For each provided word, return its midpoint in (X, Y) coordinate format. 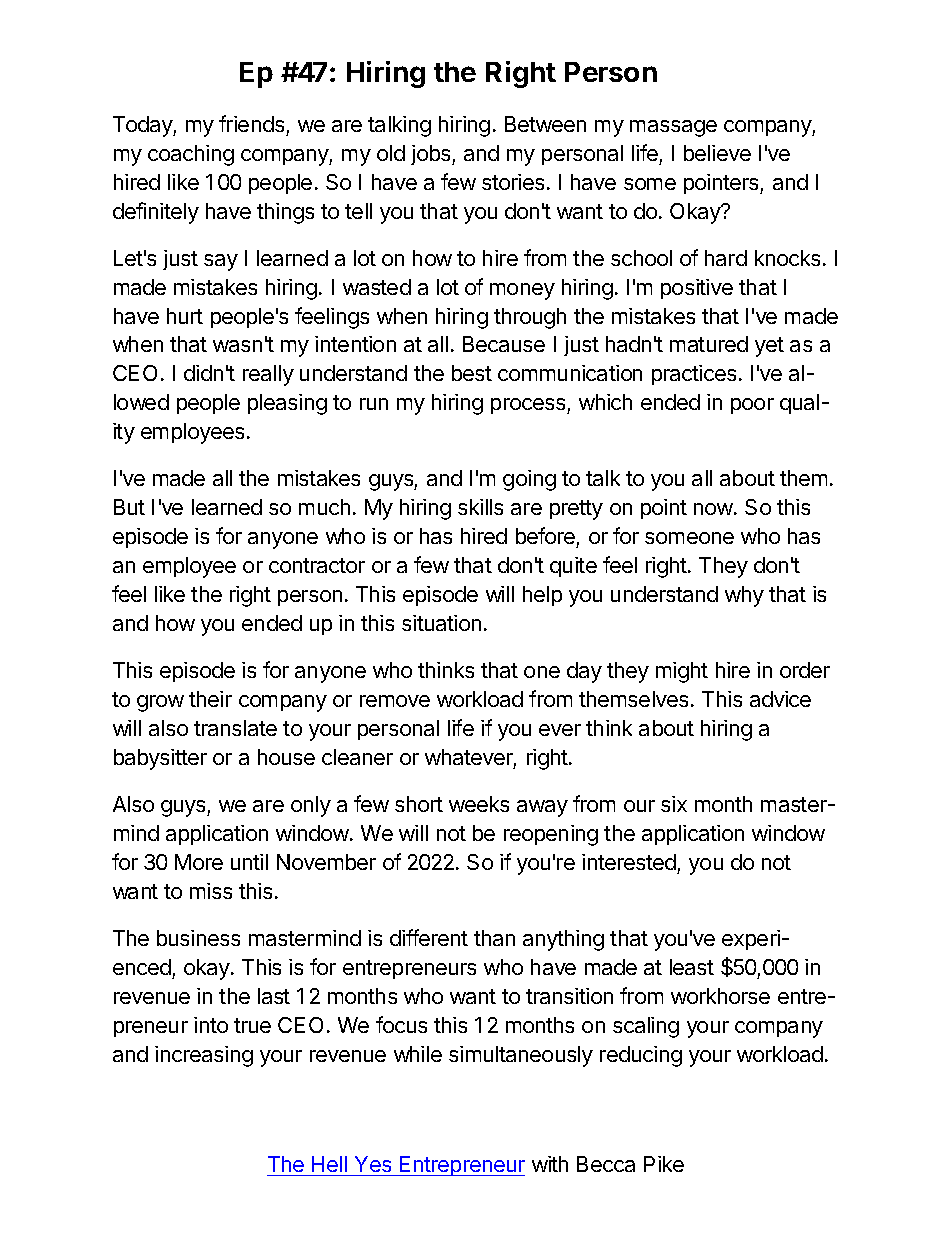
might (682, 672)
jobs (432, 155)
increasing (204, 1056)
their (210, 699)
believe (717, 153)
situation (441, 623)
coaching (191, 155)
